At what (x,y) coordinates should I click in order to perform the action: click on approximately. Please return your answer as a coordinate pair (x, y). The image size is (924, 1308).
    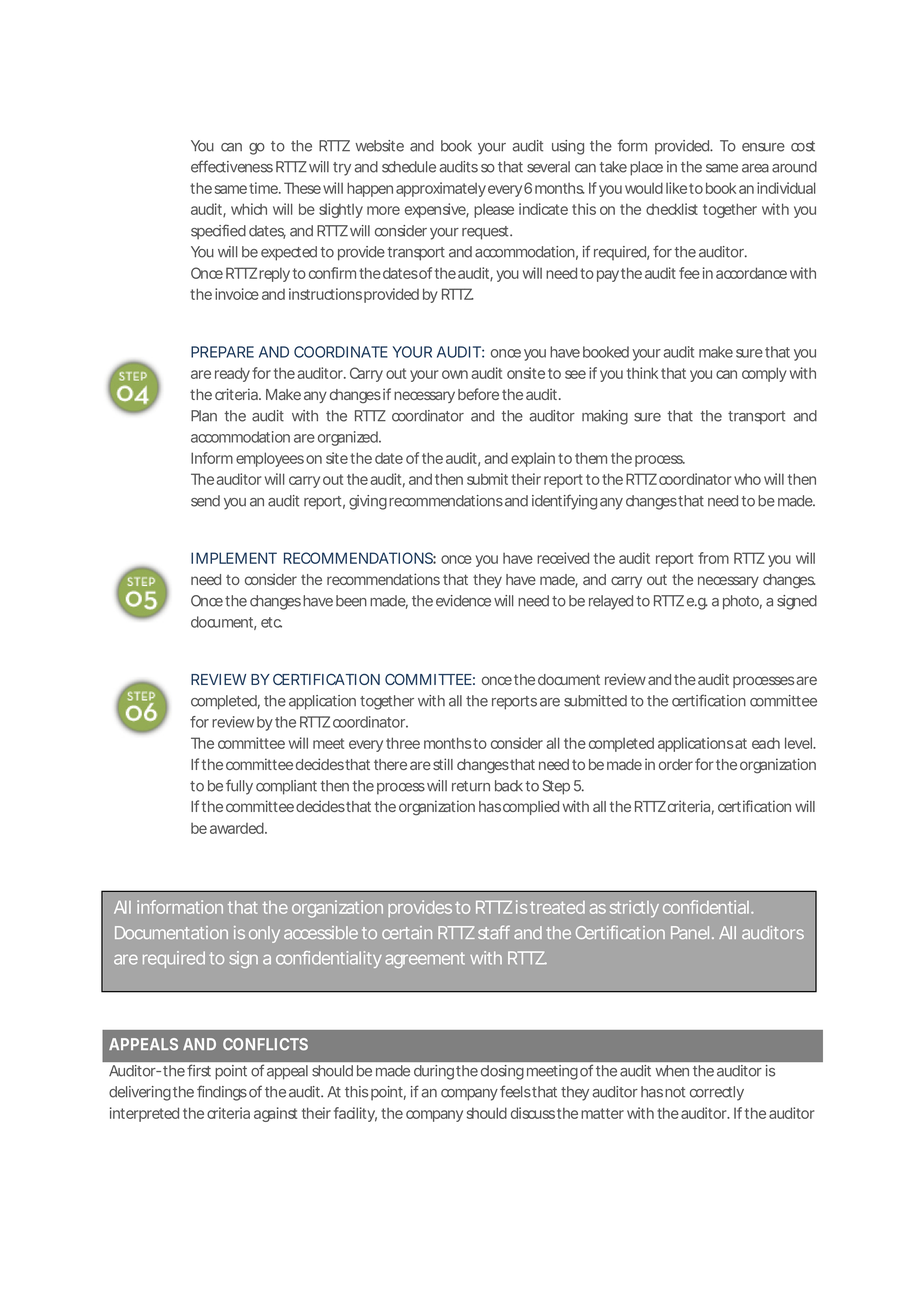
    Looking at the image, I should click on (441, 189).
